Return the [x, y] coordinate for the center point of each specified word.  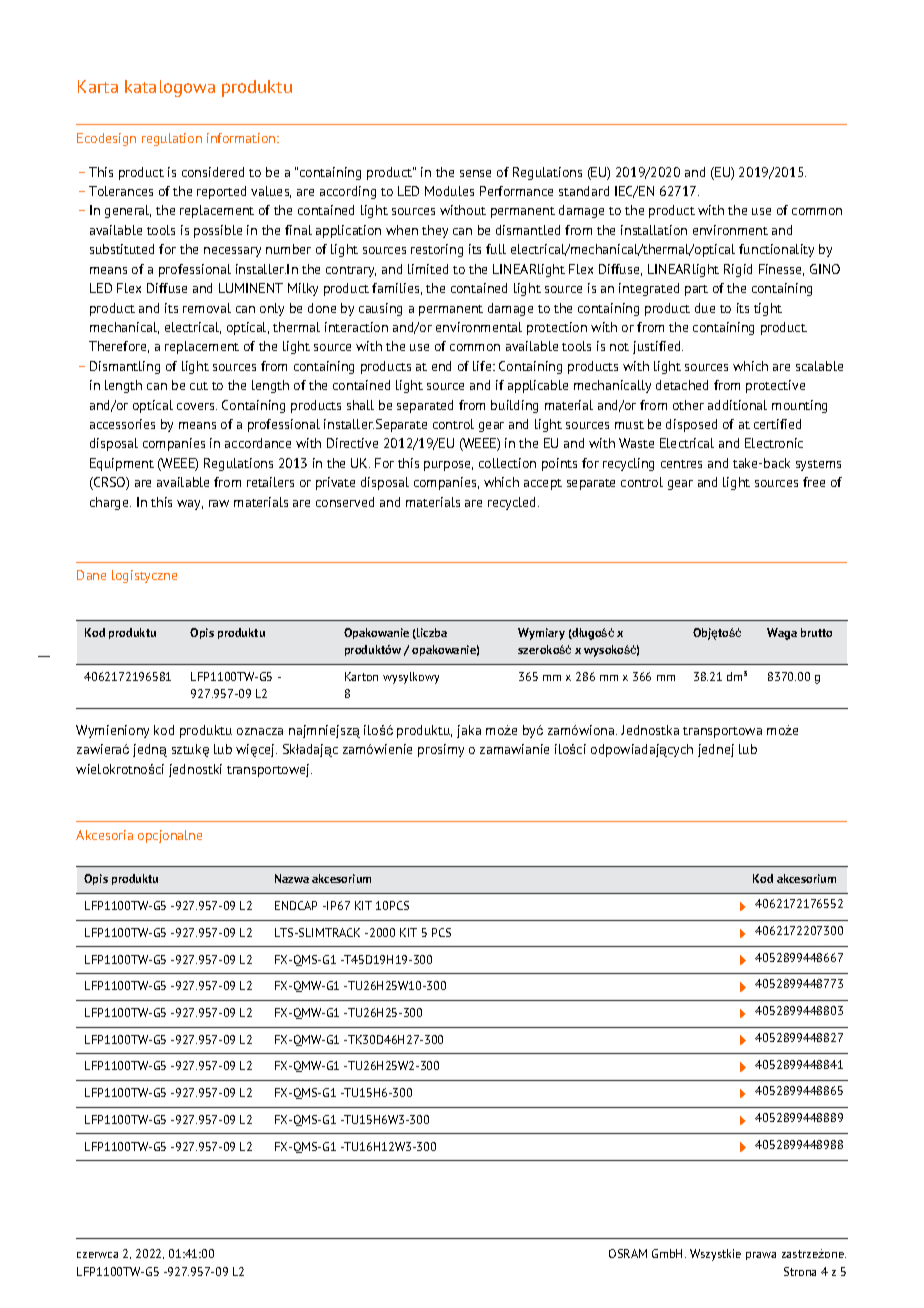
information [242, 138]
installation [654, 230]
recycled [513, 503]
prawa [761, 1256]
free [814, 482]
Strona [800, 1271]
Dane [91, 575]
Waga [782, 634]
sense [475, 173]
